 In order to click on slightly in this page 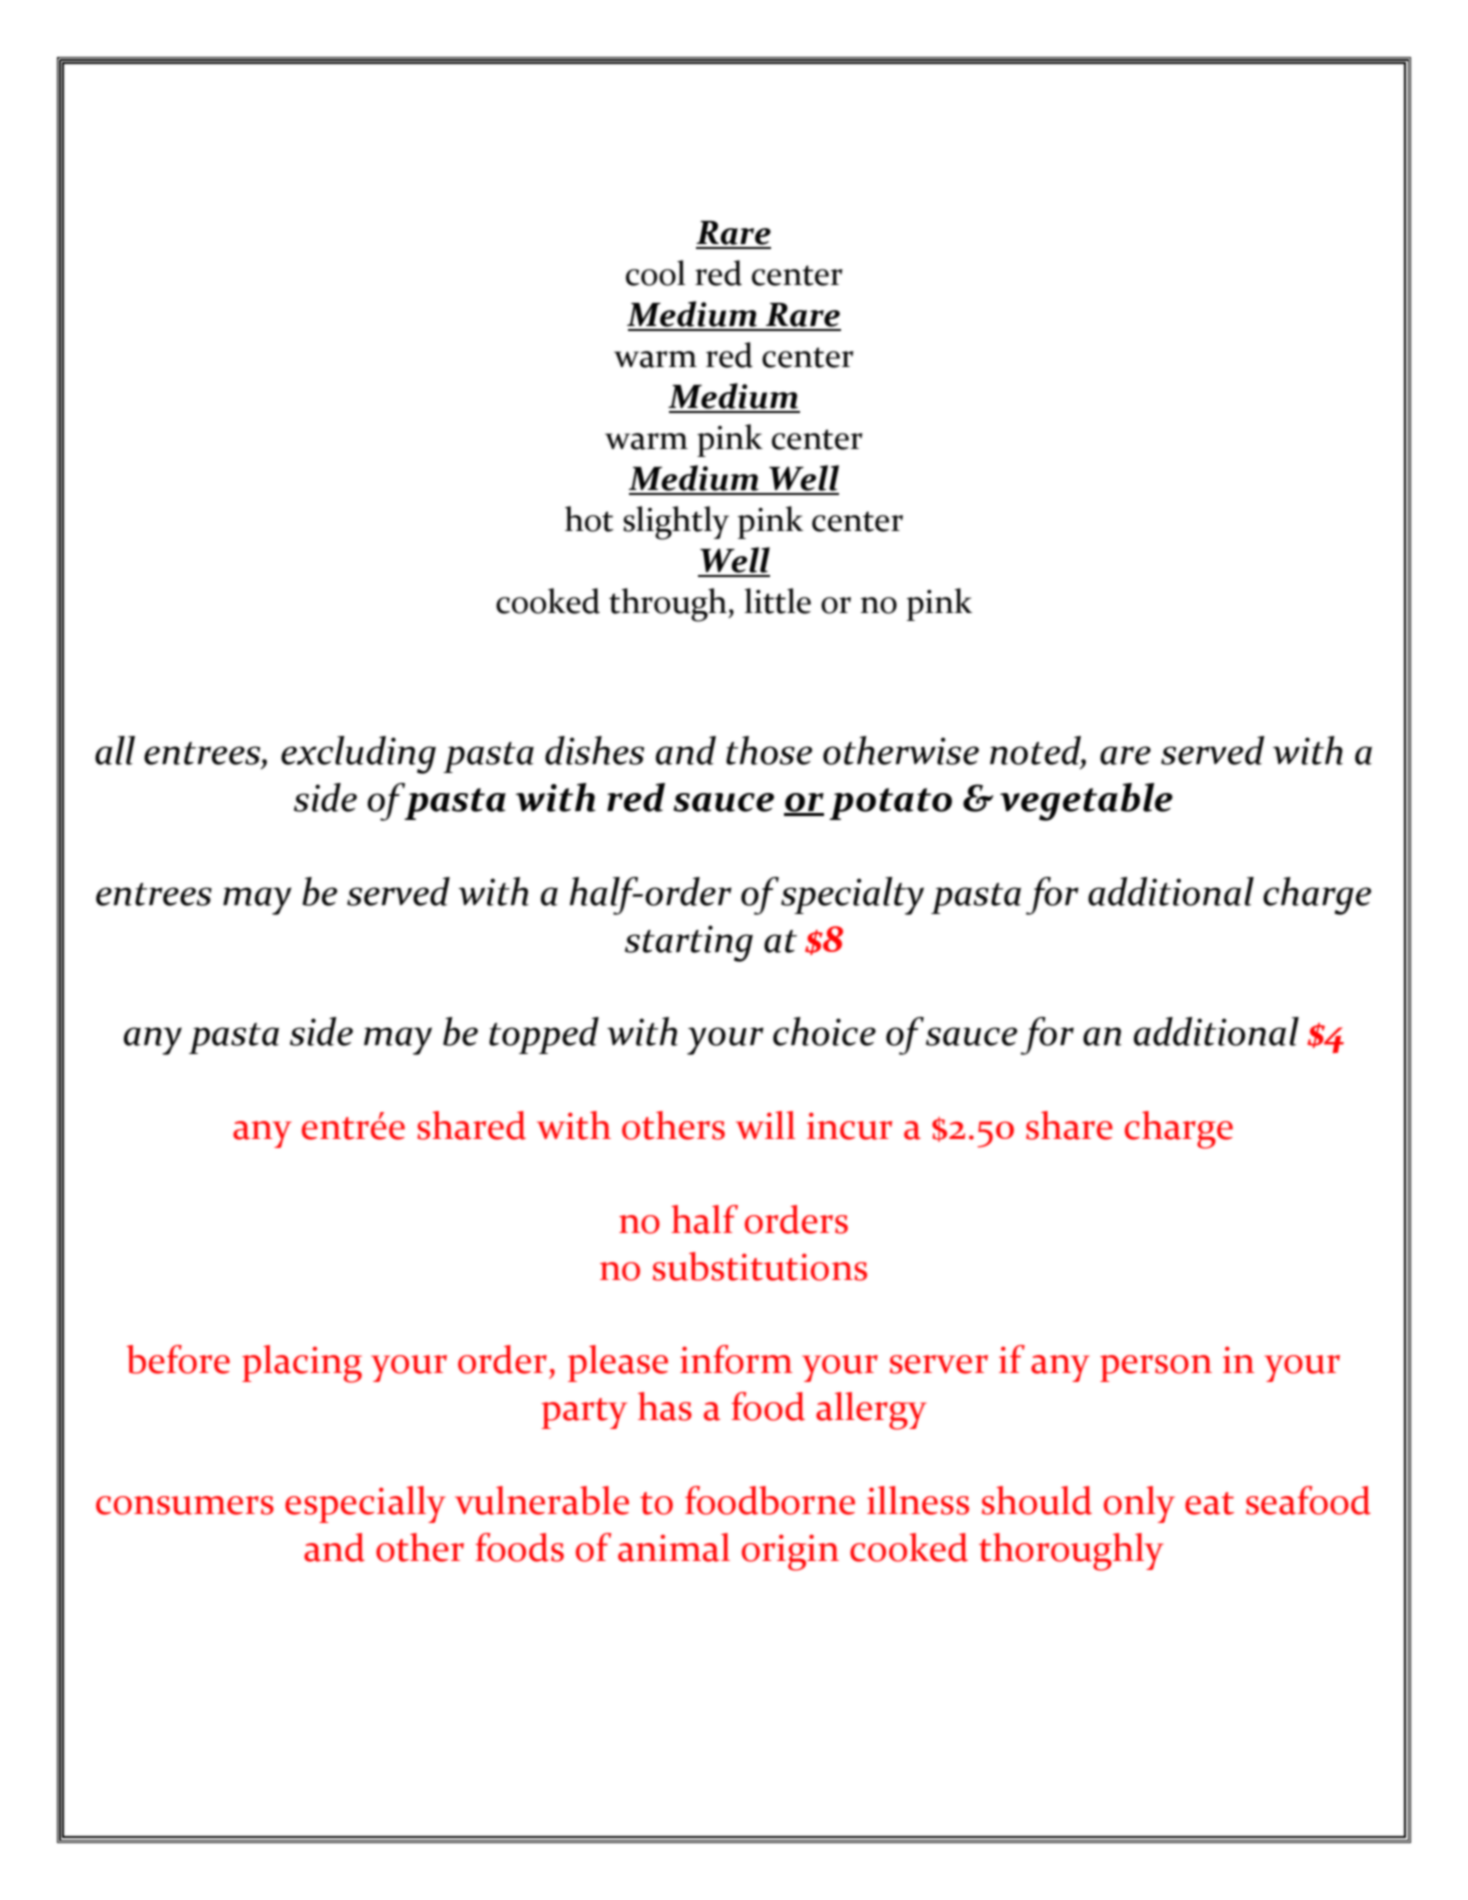, I will do `click(676, 523)`.
